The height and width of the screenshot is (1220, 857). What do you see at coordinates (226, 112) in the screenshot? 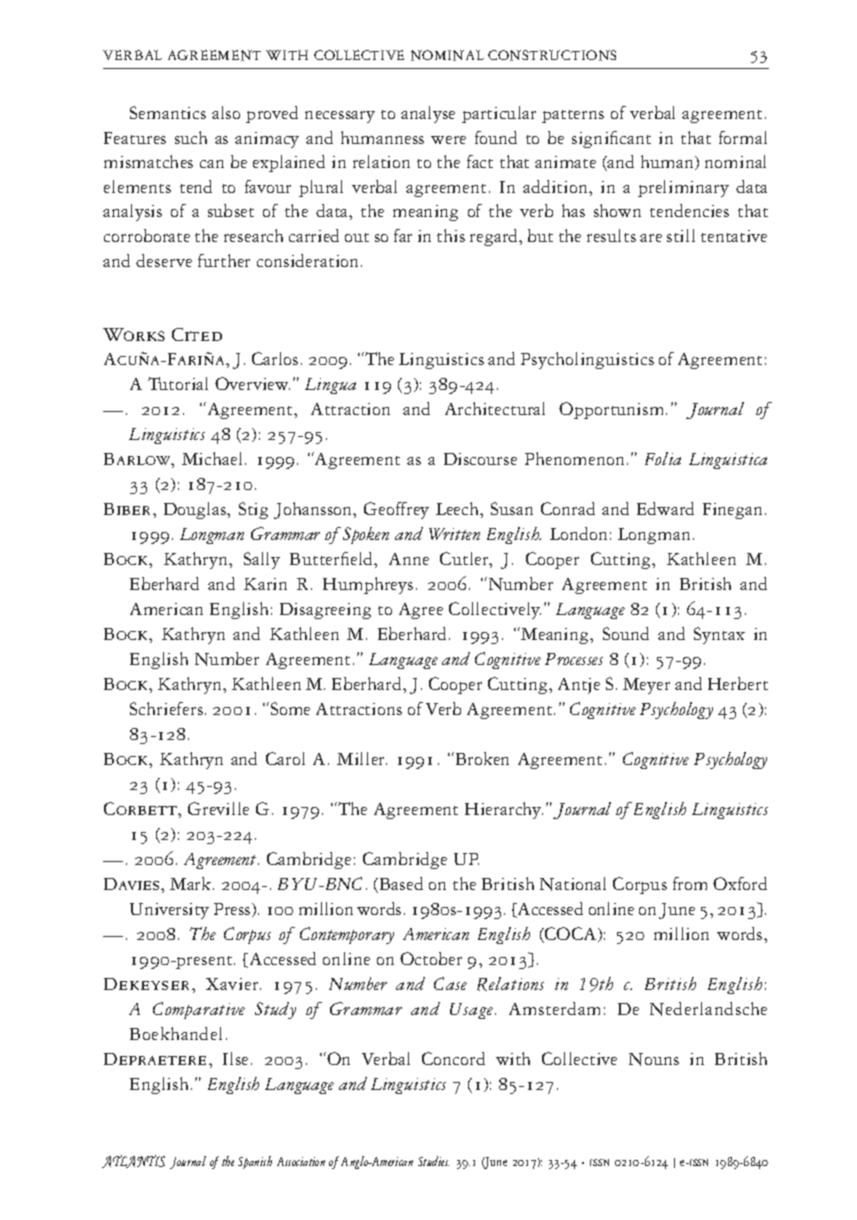
I see `also` at bounding box center [226, 112].
